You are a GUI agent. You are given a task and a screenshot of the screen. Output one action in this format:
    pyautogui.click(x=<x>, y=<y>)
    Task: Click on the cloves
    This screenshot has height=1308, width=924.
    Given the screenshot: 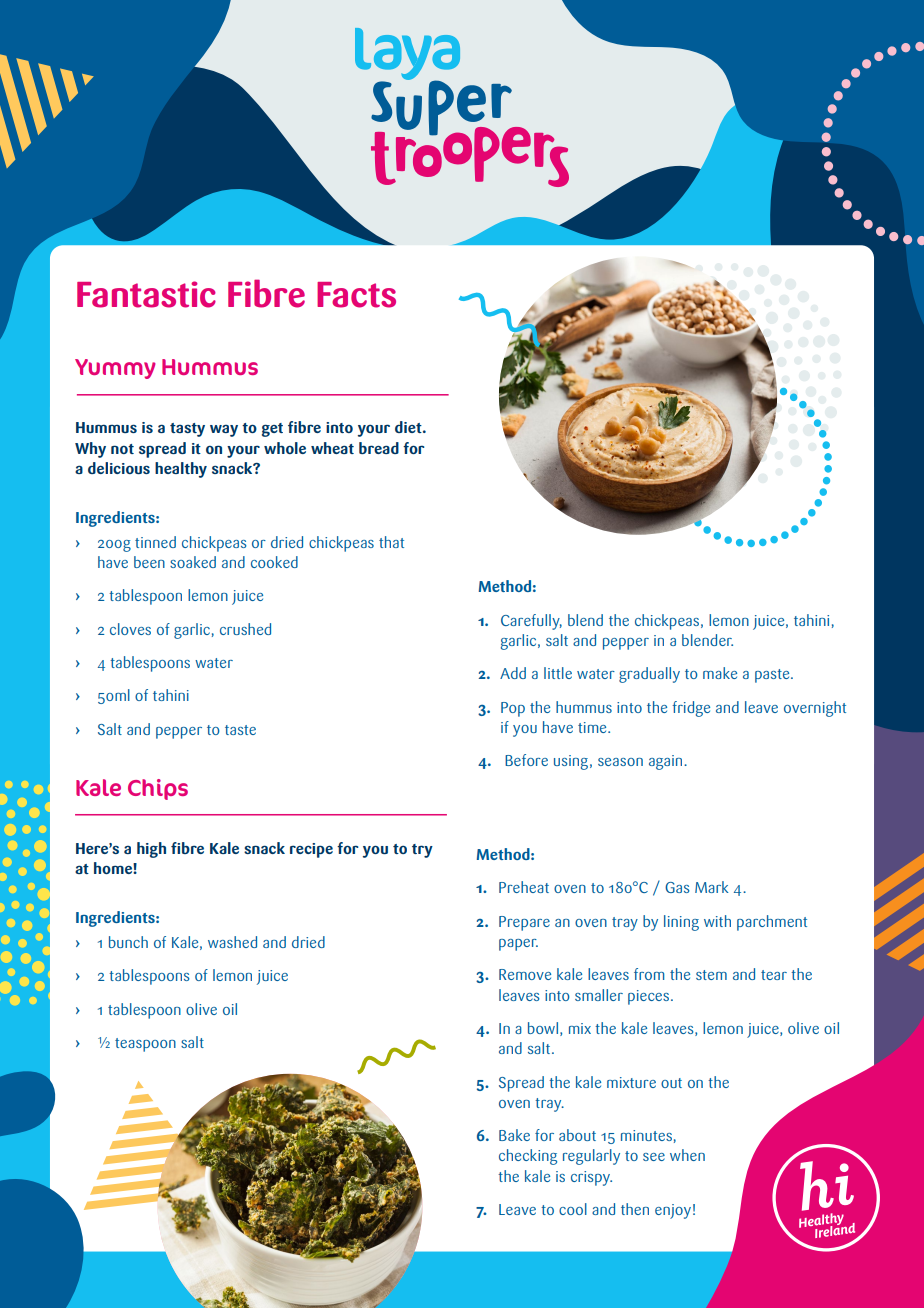 What is the action you would take?
    pyautogui.click(x=130, y=629)
